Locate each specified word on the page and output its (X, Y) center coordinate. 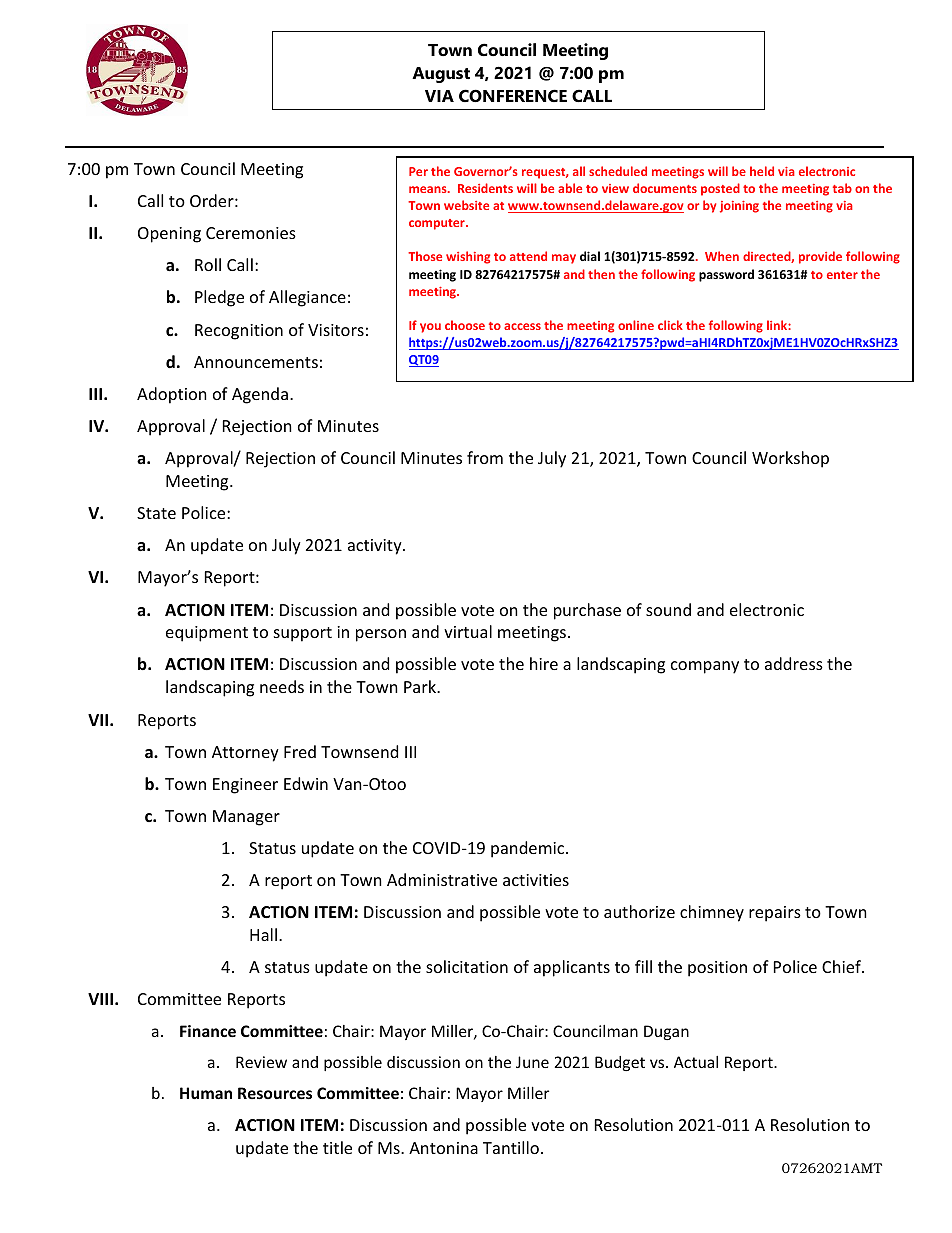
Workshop (790, 459)
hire (544, 663)
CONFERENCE (513, 95)
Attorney (245, 754)
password (726, 275)
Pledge (219, 298)
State (156, 513)
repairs (775, 914)
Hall (263, 934)
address (794, 663)
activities (536, 880)
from (485, 457)
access (522, 326)
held (762, 171)
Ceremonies (251, 233)
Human (206, 1093)
